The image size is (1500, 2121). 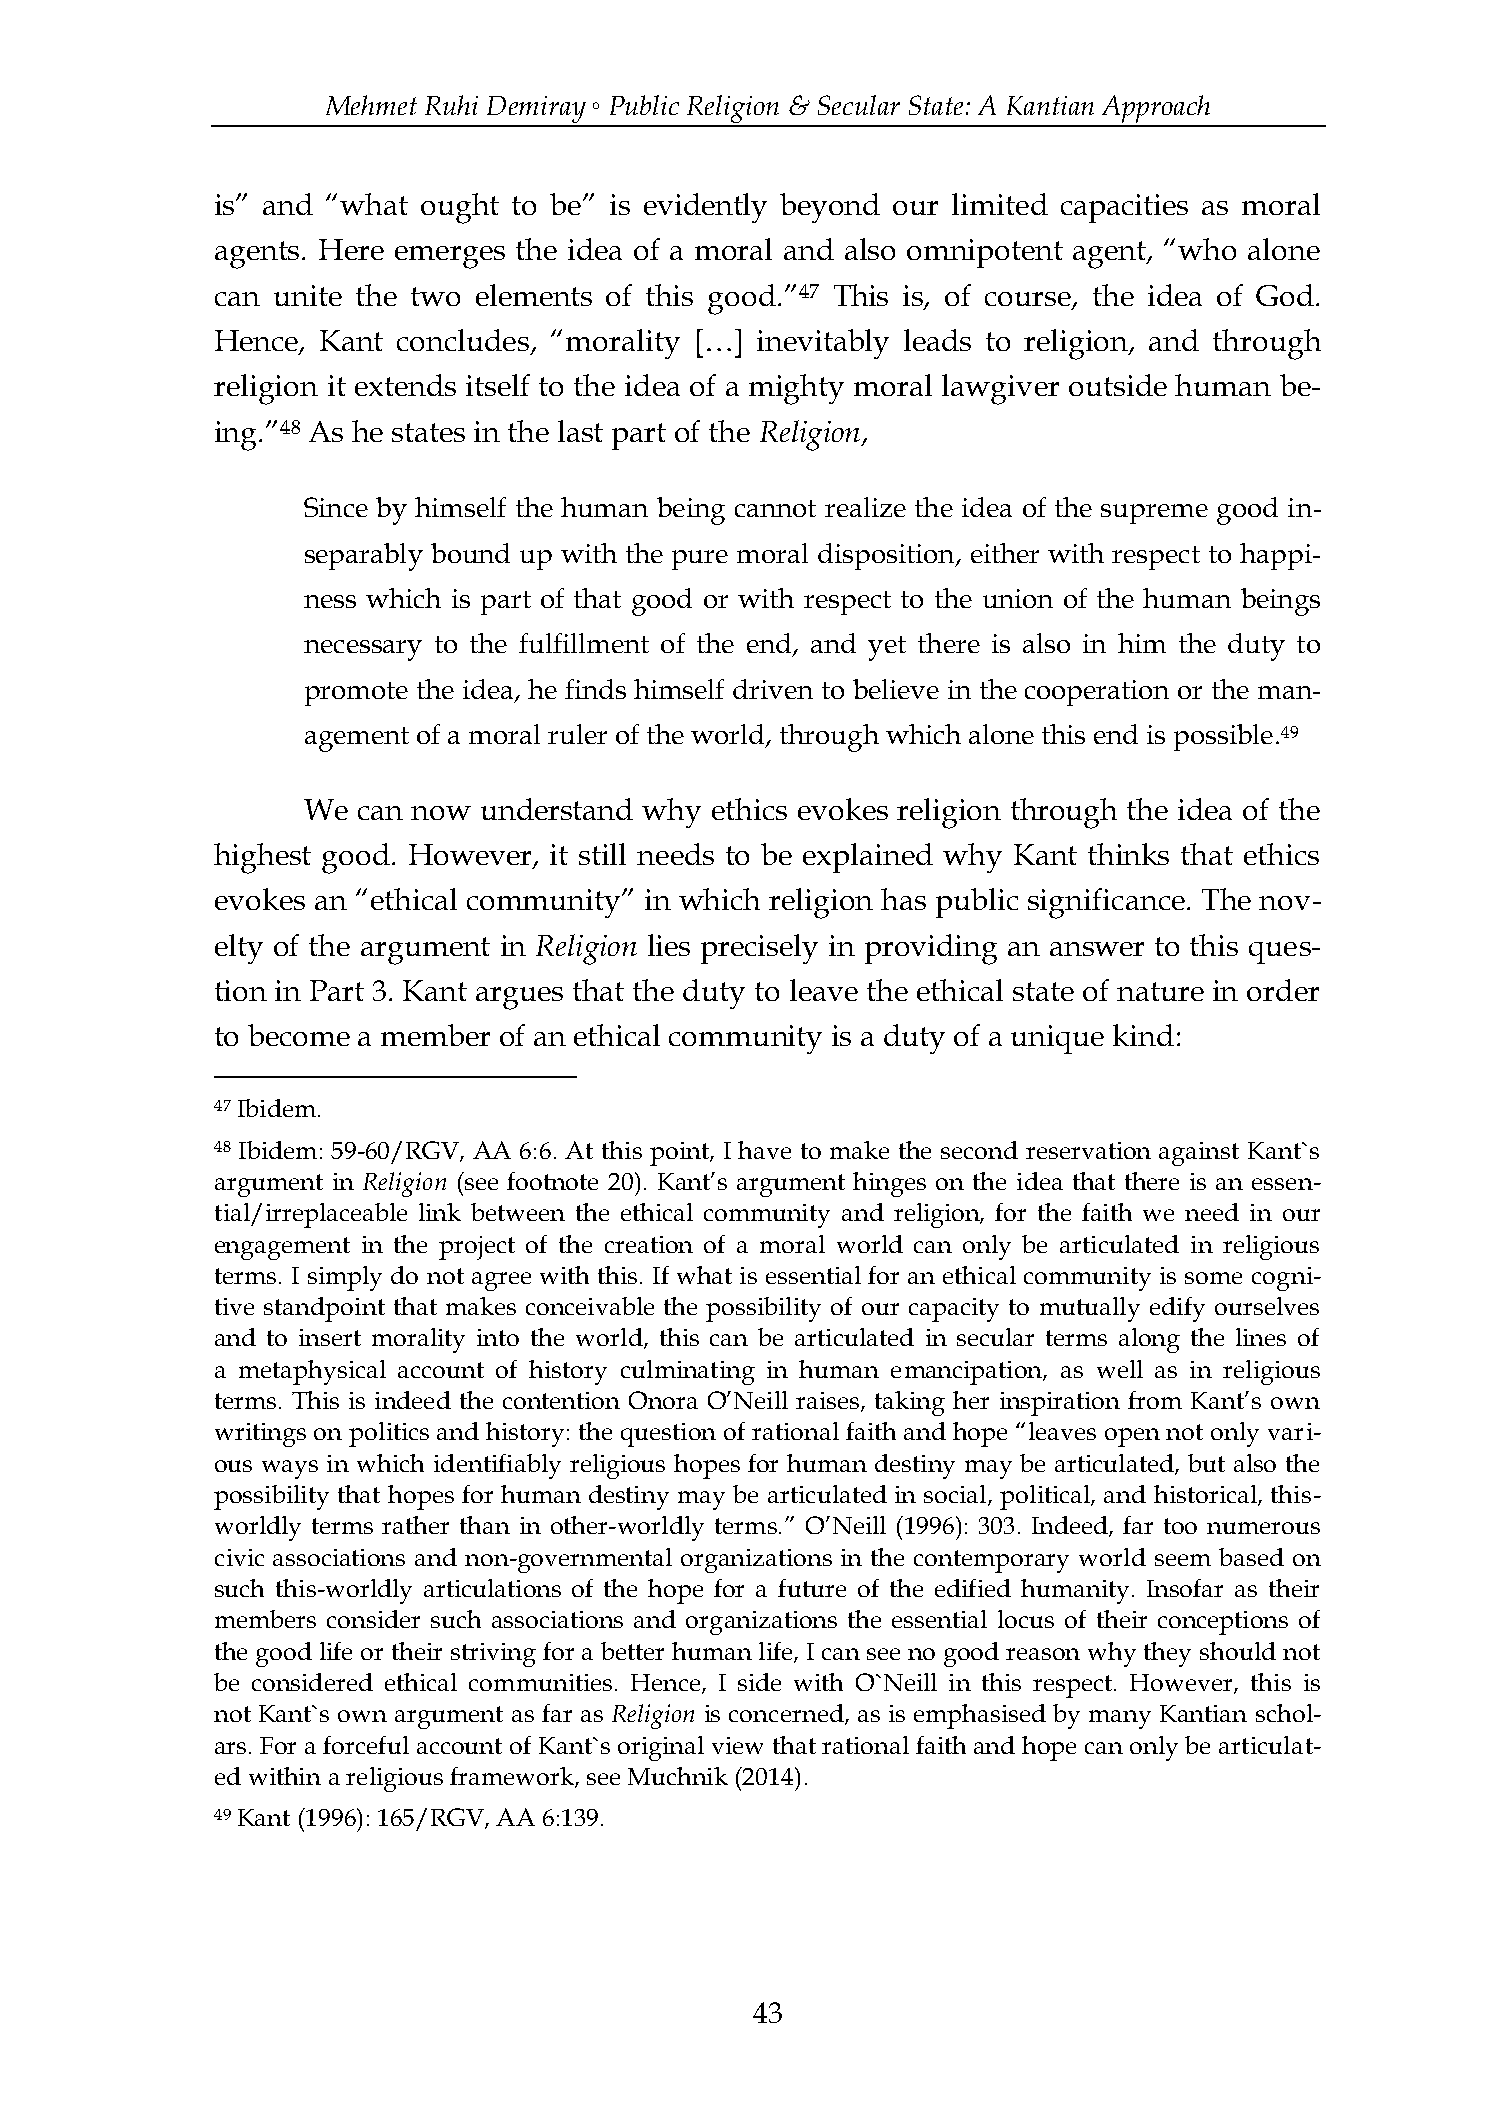 I want to click on capacities, so click(x=1124, y=208).
